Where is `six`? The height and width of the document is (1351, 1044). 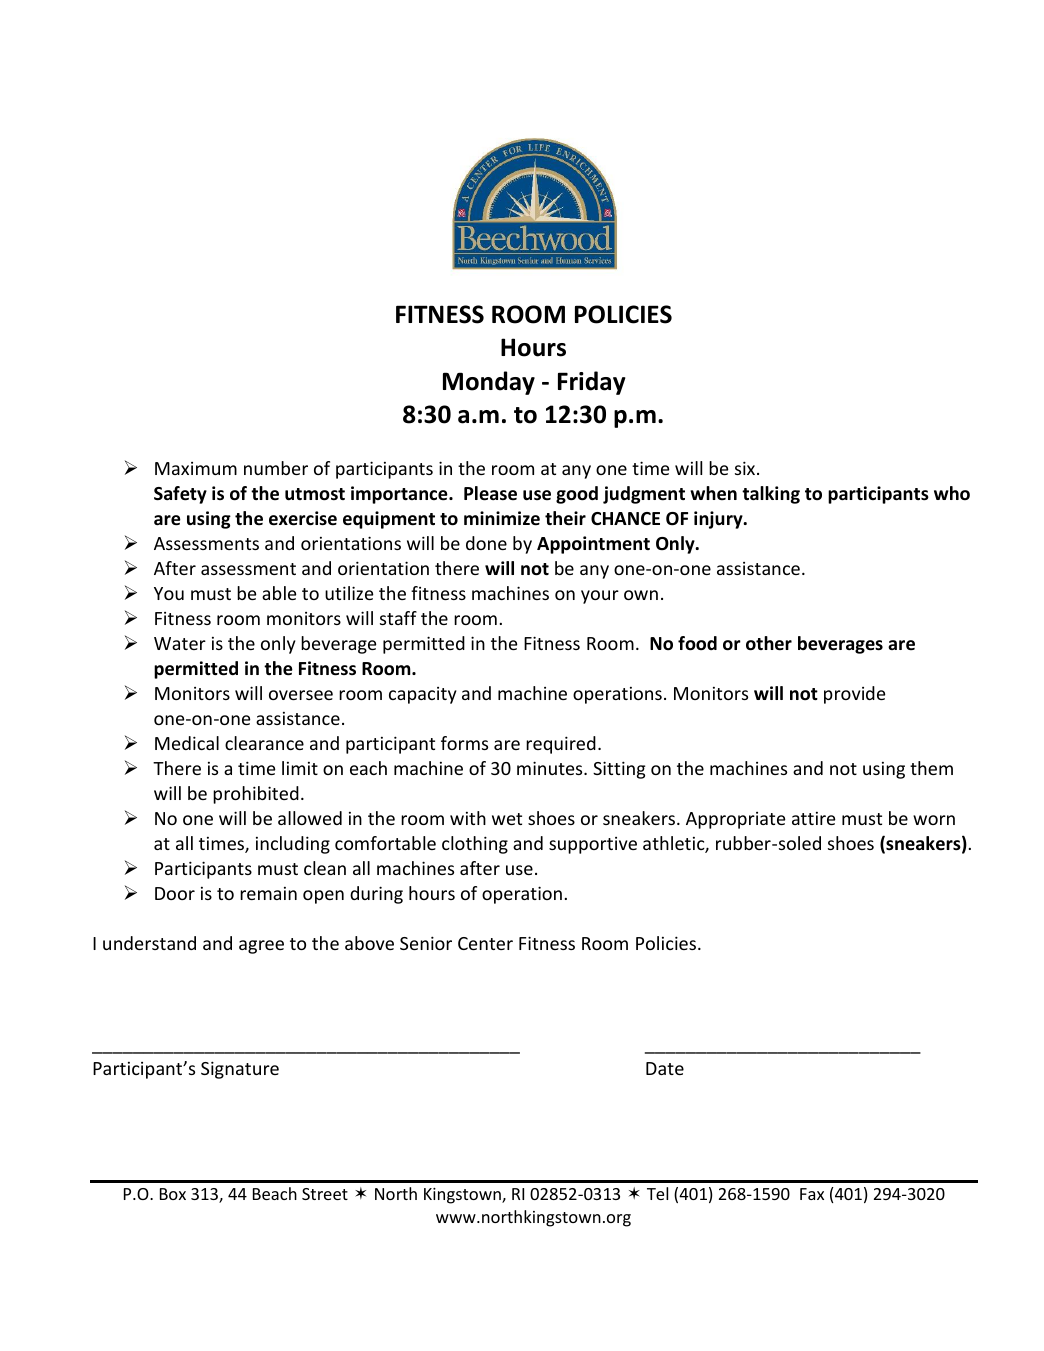 six is located at coordinates (746, 468).
